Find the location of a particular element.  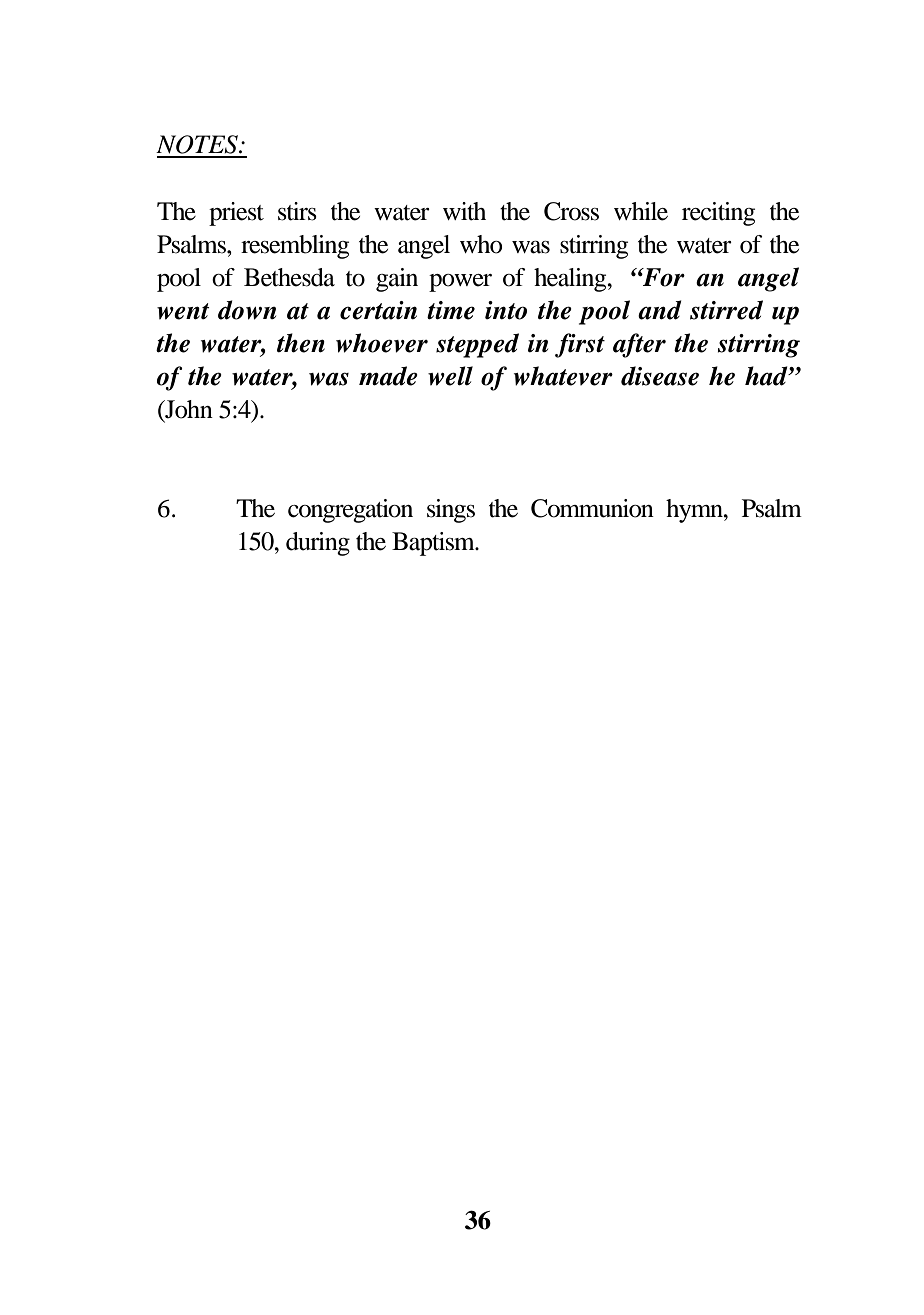

priest is located at coordinates (236, 214).
